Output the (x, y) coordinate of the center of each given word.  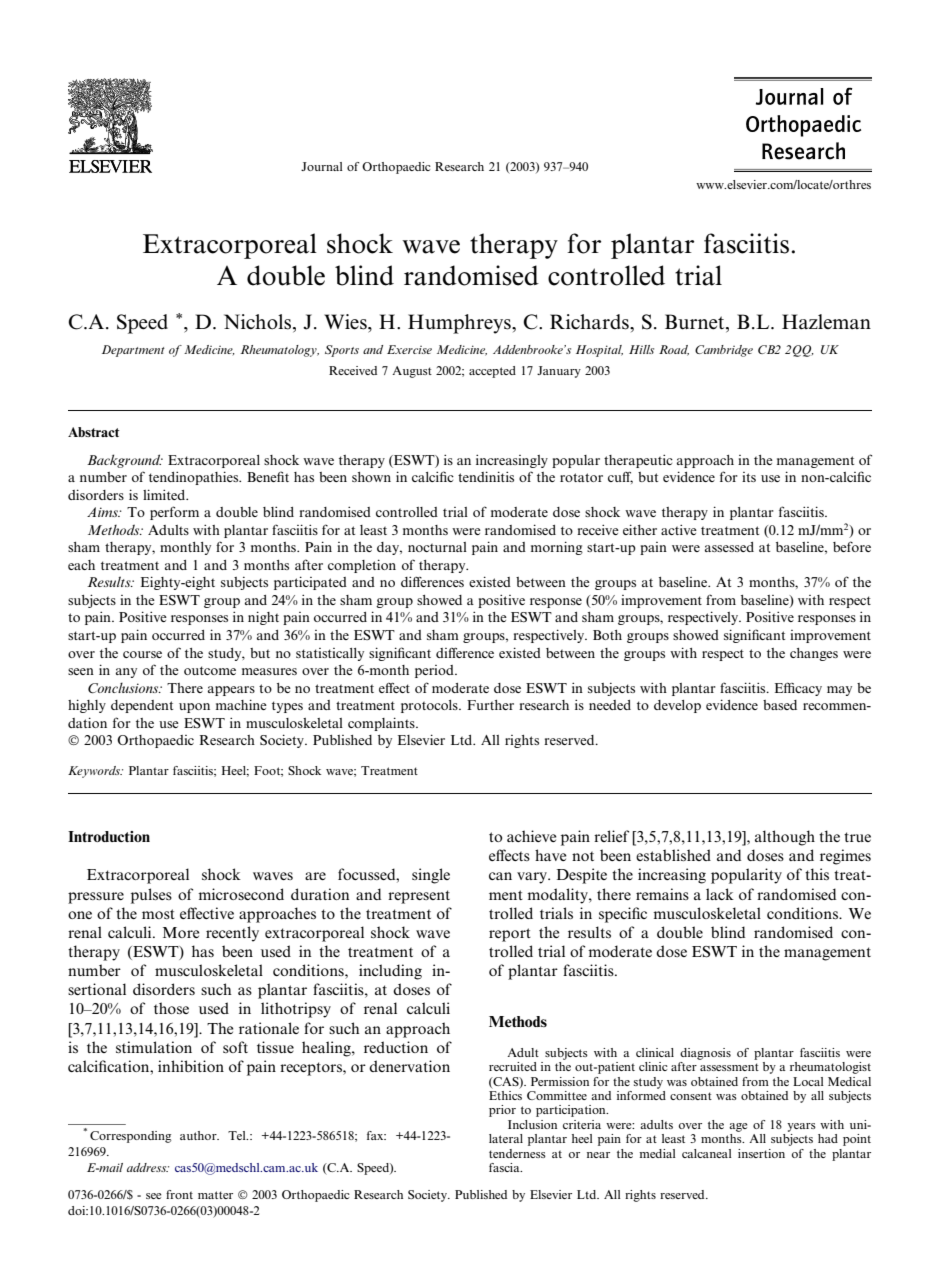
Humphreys (460, 324)
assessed (729, 547)
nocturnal (437, 547)
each (81, 565)
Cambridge (724, 351)
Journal (322, 166)
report (510, 935)
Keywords (95, 772)
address (148, 1167)
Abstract (94, 432)
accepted (492, 372)
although (785, 838)
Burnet (696, 322)
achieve (532, 836)
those (171, 1008)
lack (720, 894)
